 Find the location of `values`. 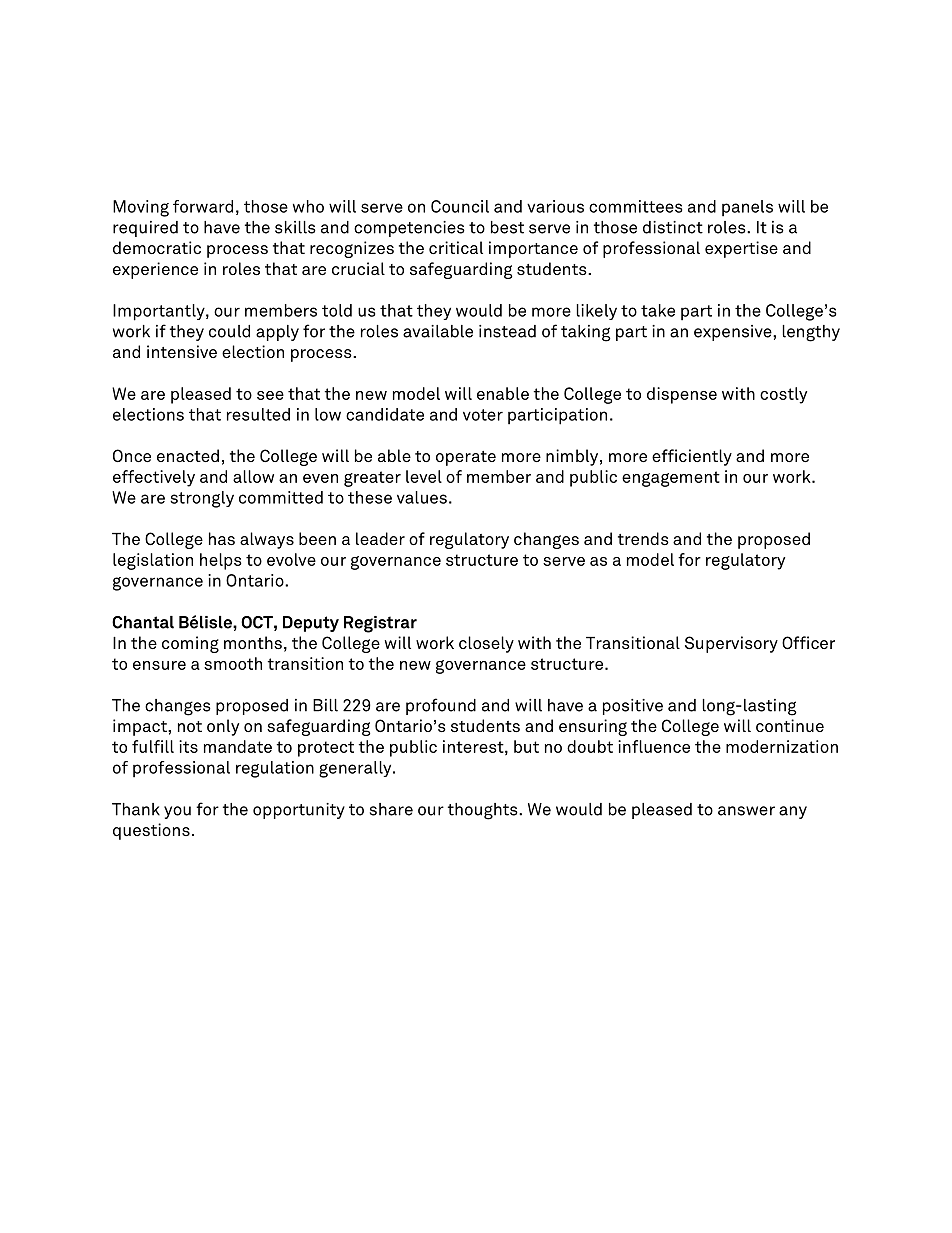

values is located at coordinates (422, 497).
